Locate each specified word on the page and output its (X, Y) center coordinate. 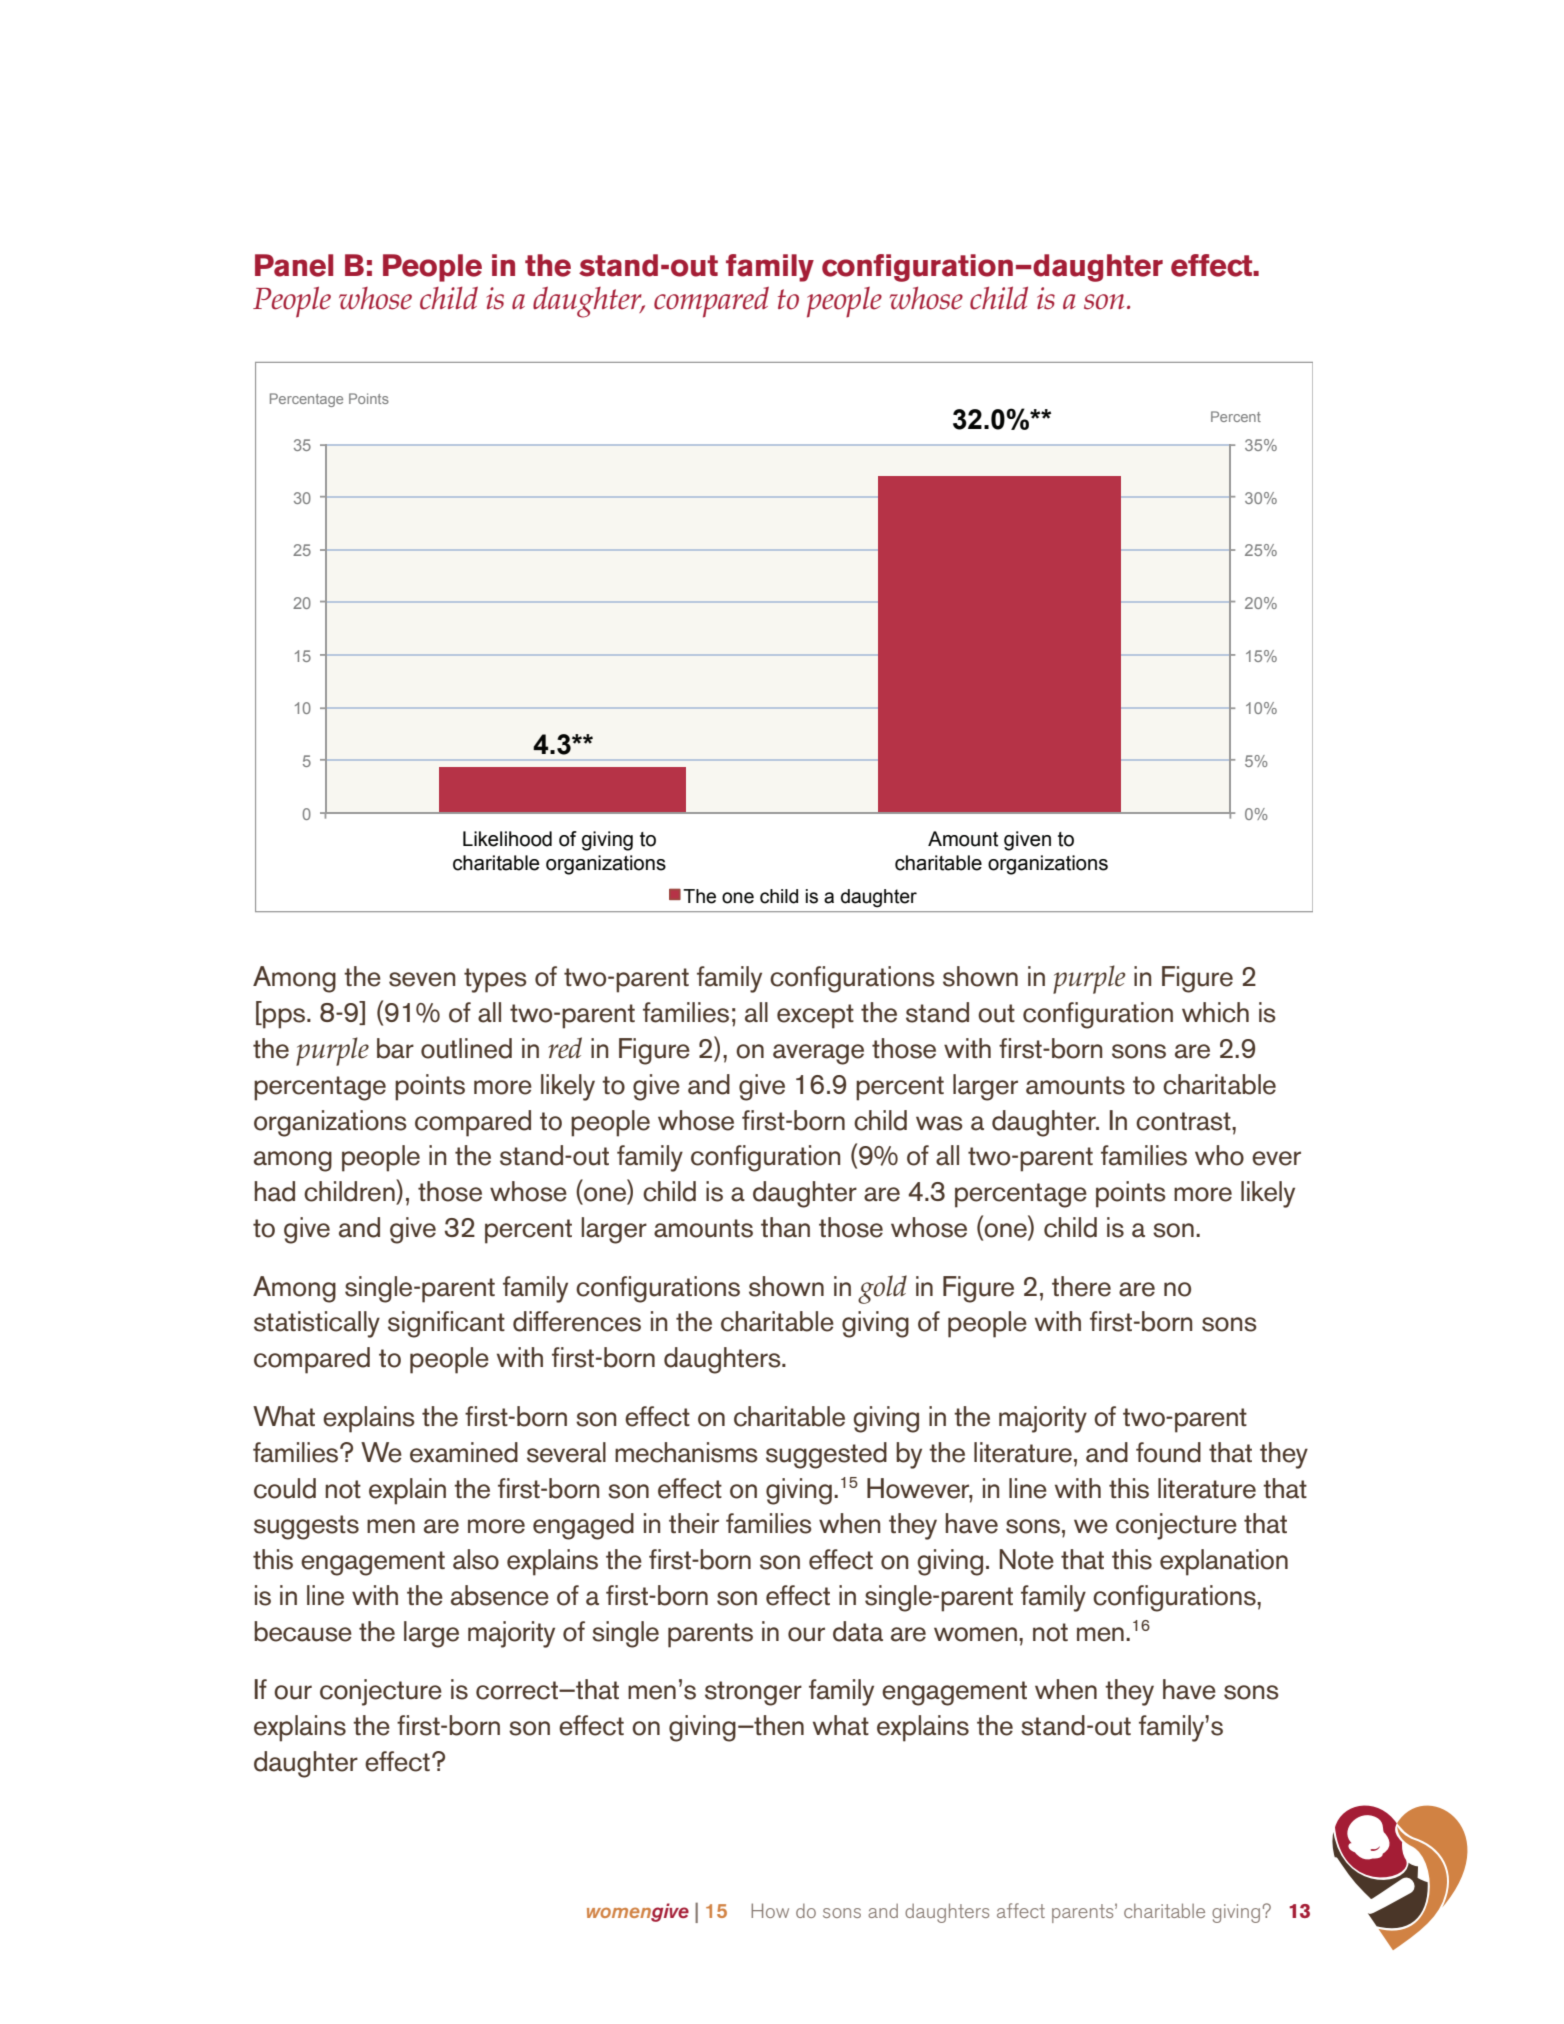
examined (464, 1452)
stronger (753, 1693)
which (1215, 1012)
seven (422, 979)
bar (395, 1048)
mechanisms (686, 1452)
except (815, 1016)
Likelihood (507, 839)
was (939, 1123)
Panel (294, 265)
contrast (1184, 1121)
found (1168, 1452)
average (818, 1054)
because (303, 1631)
